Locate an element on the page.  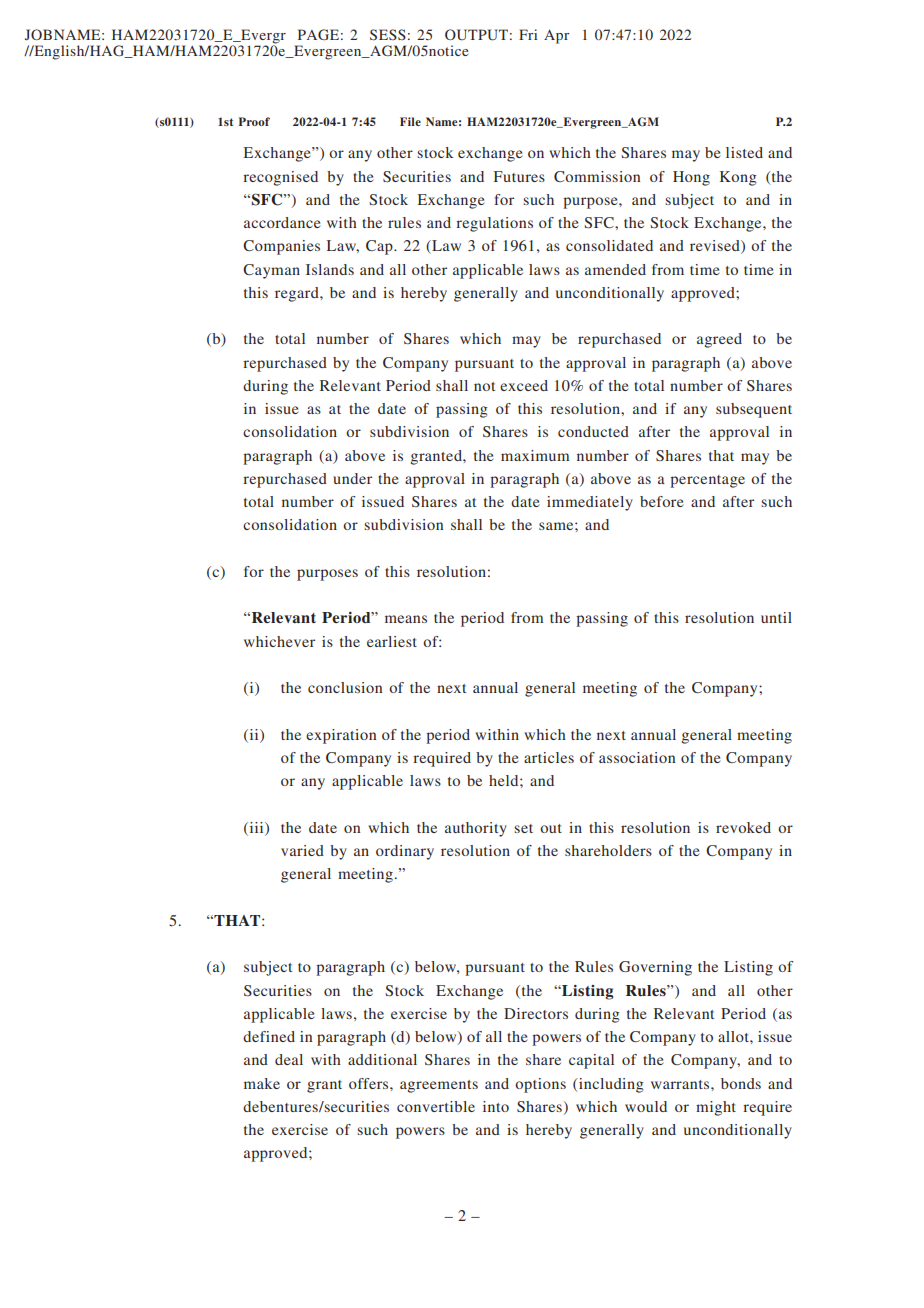
under is located at coordinates (352, 478).
